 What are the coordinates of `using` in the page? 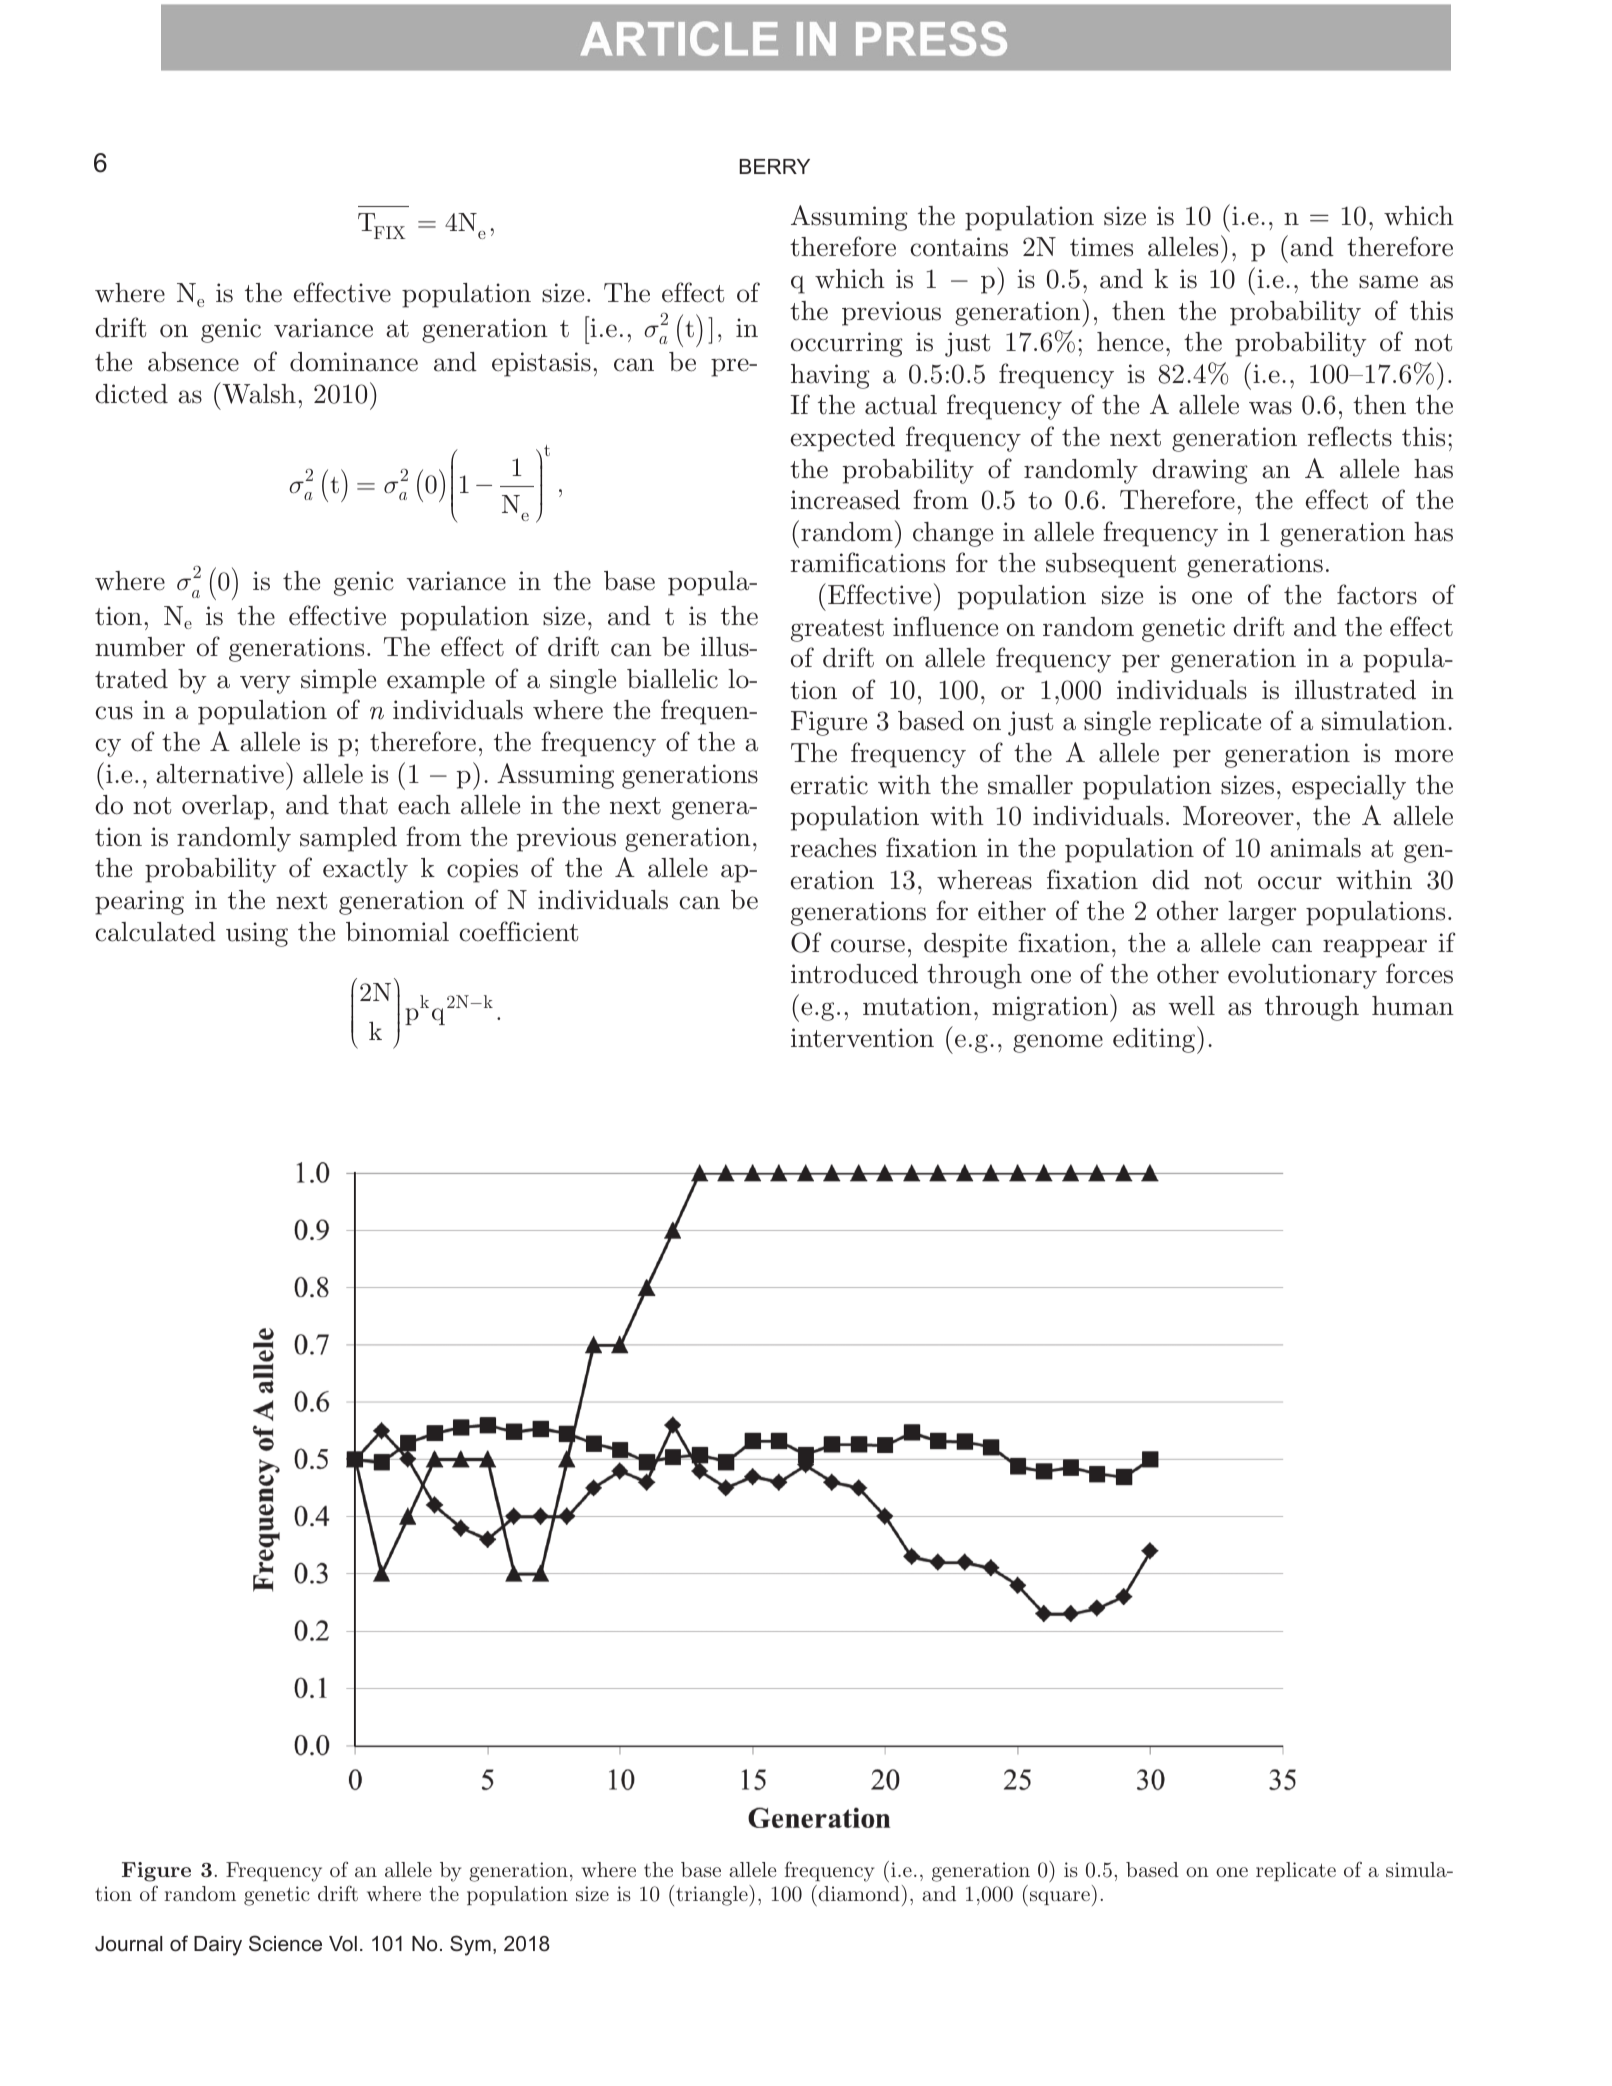 It's located at (257, 934).
